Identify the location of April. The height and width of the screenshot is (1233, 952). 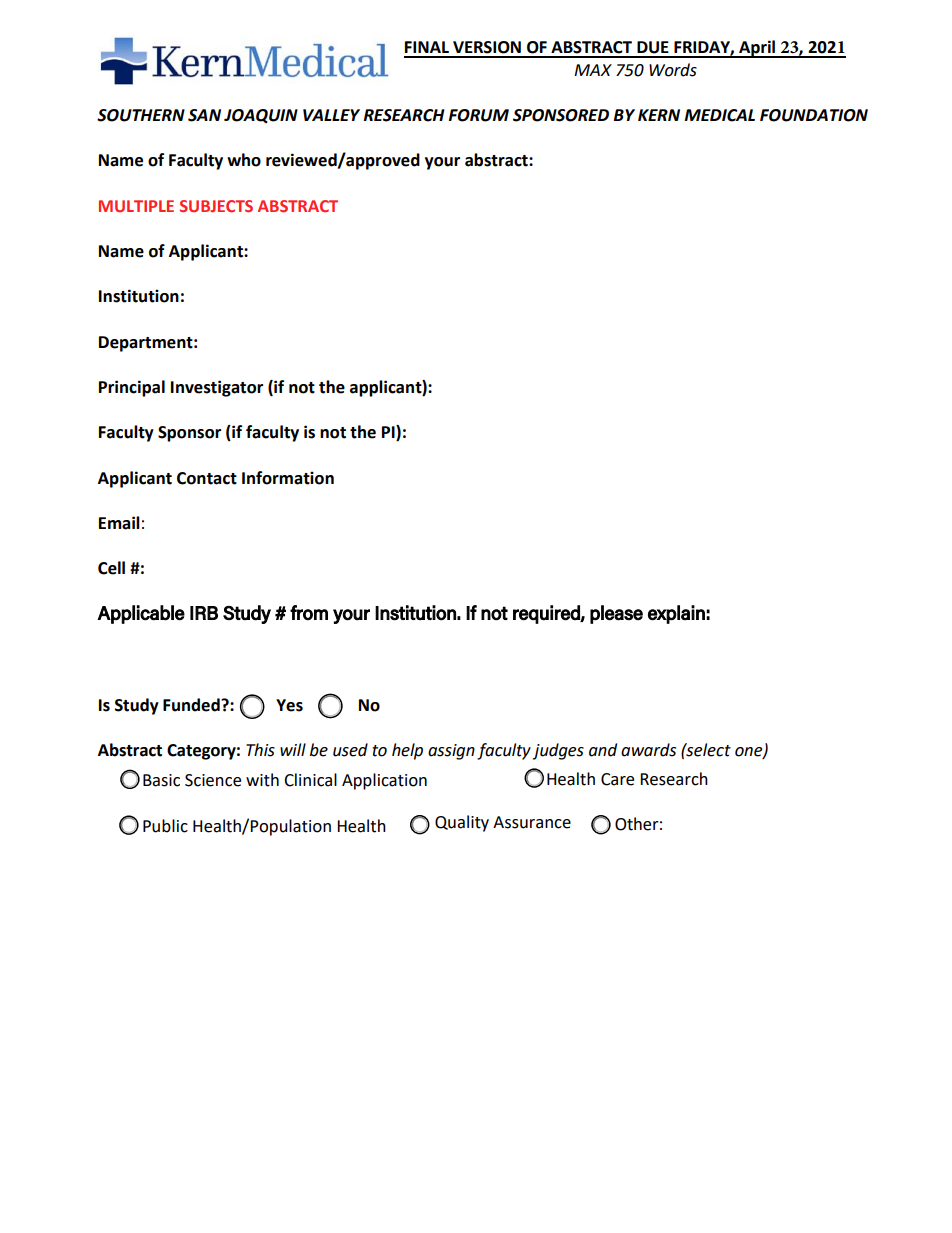
(757, 49).
